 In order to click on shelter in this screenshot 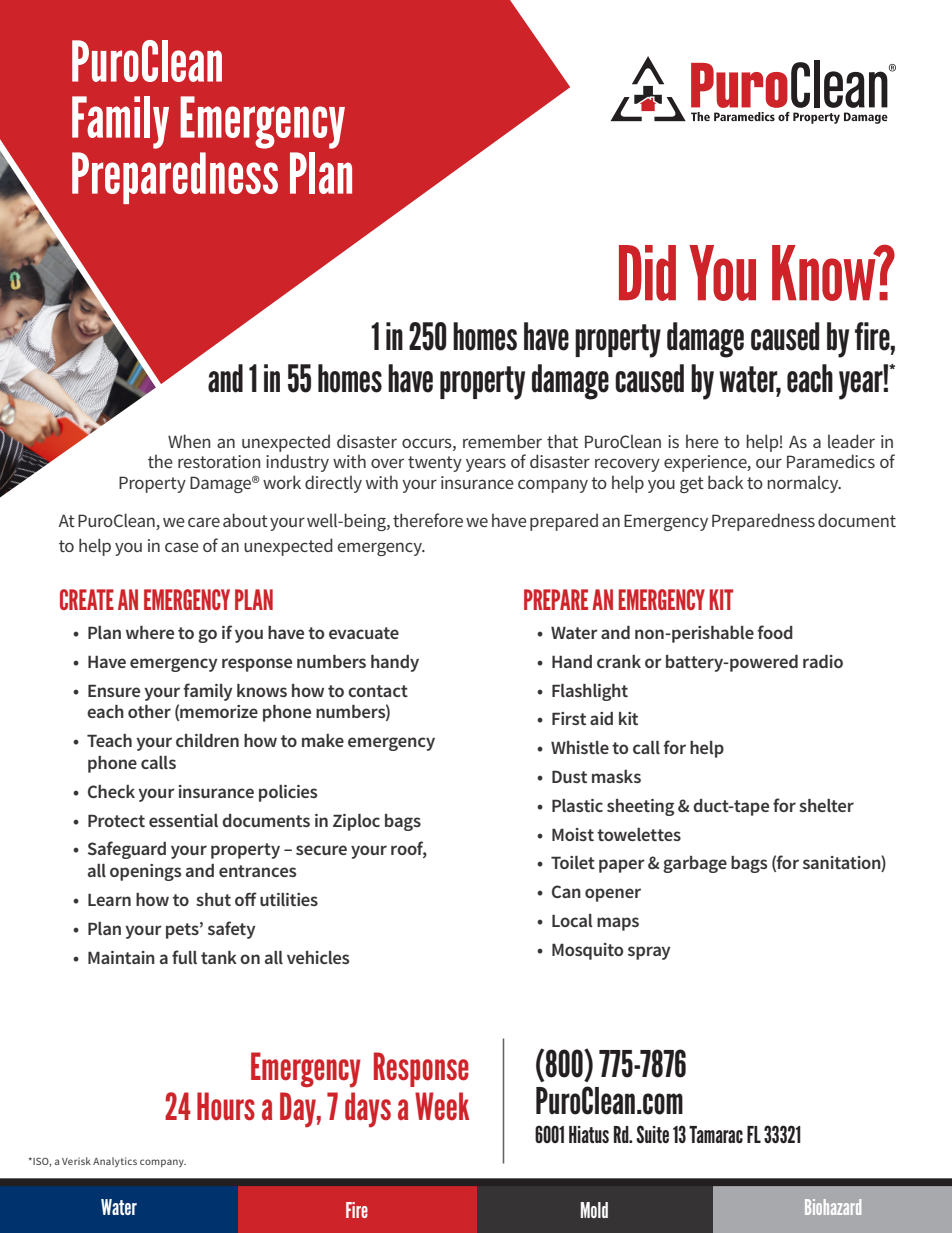, I will do `click(826, 805)`.
